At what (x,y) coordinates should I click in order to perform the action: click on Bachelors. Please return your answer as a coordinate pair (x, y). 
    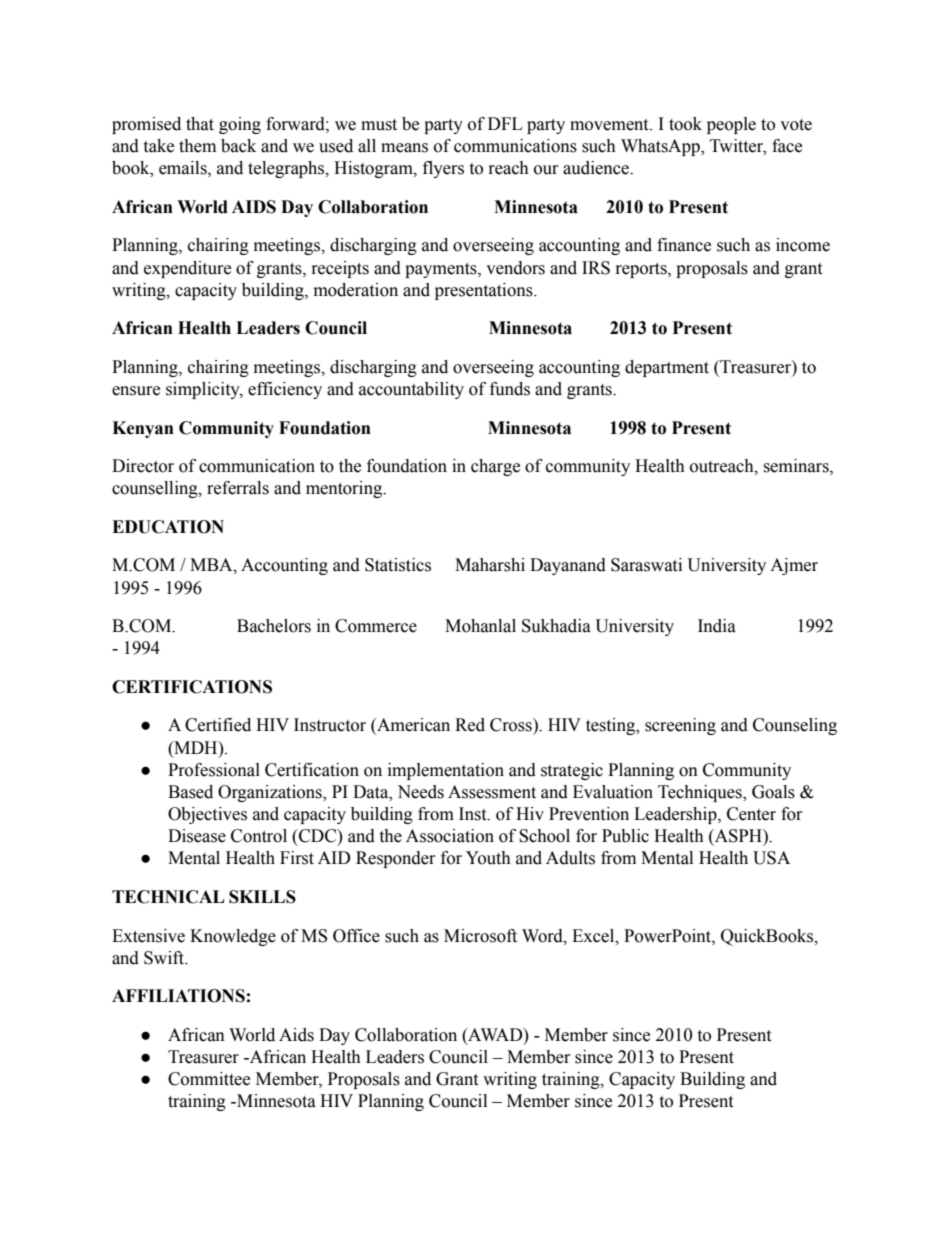
    Looking at the image, I should click on (274, 626).
